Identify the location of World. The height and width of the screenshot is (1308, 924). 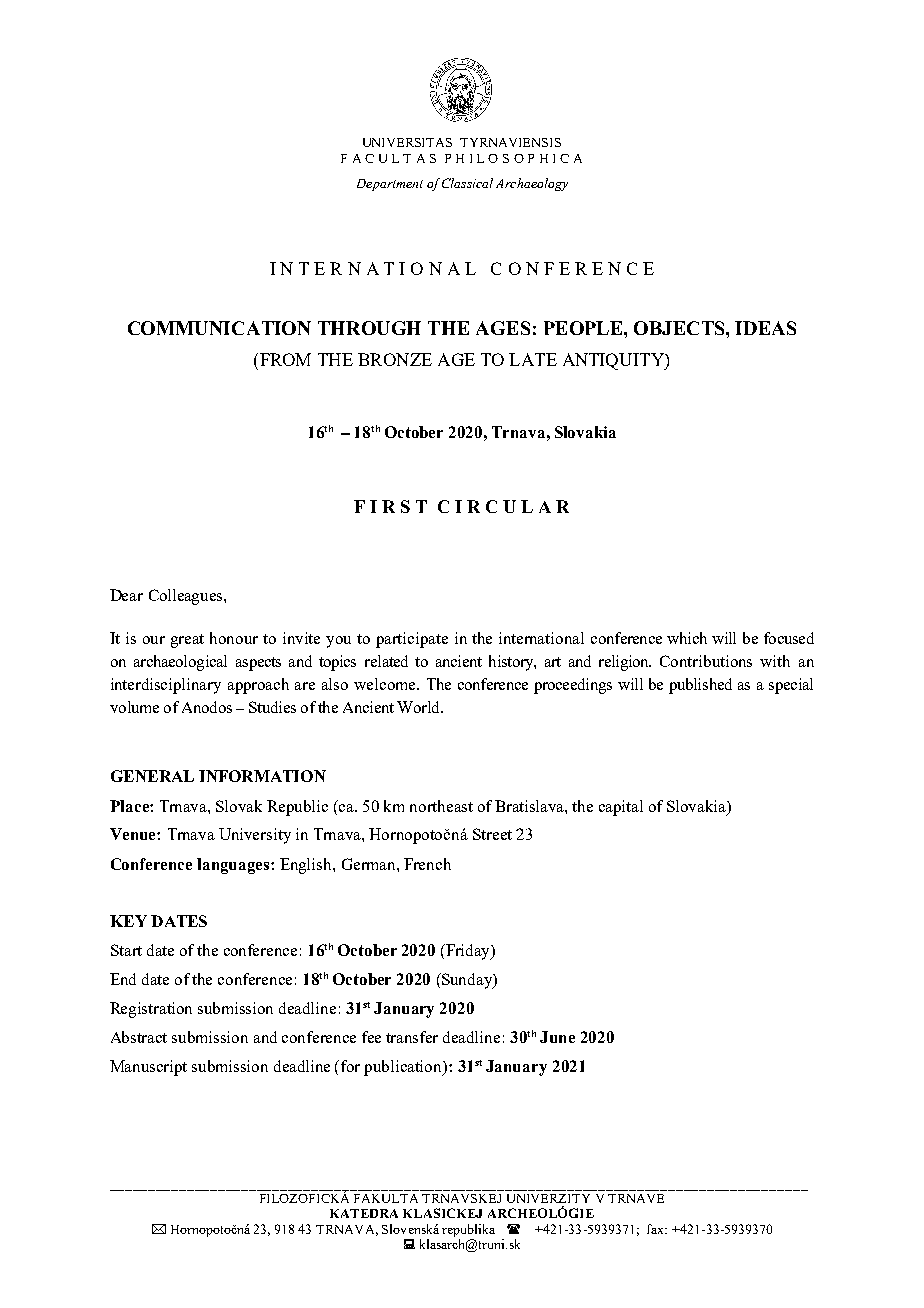
(419, 707).
